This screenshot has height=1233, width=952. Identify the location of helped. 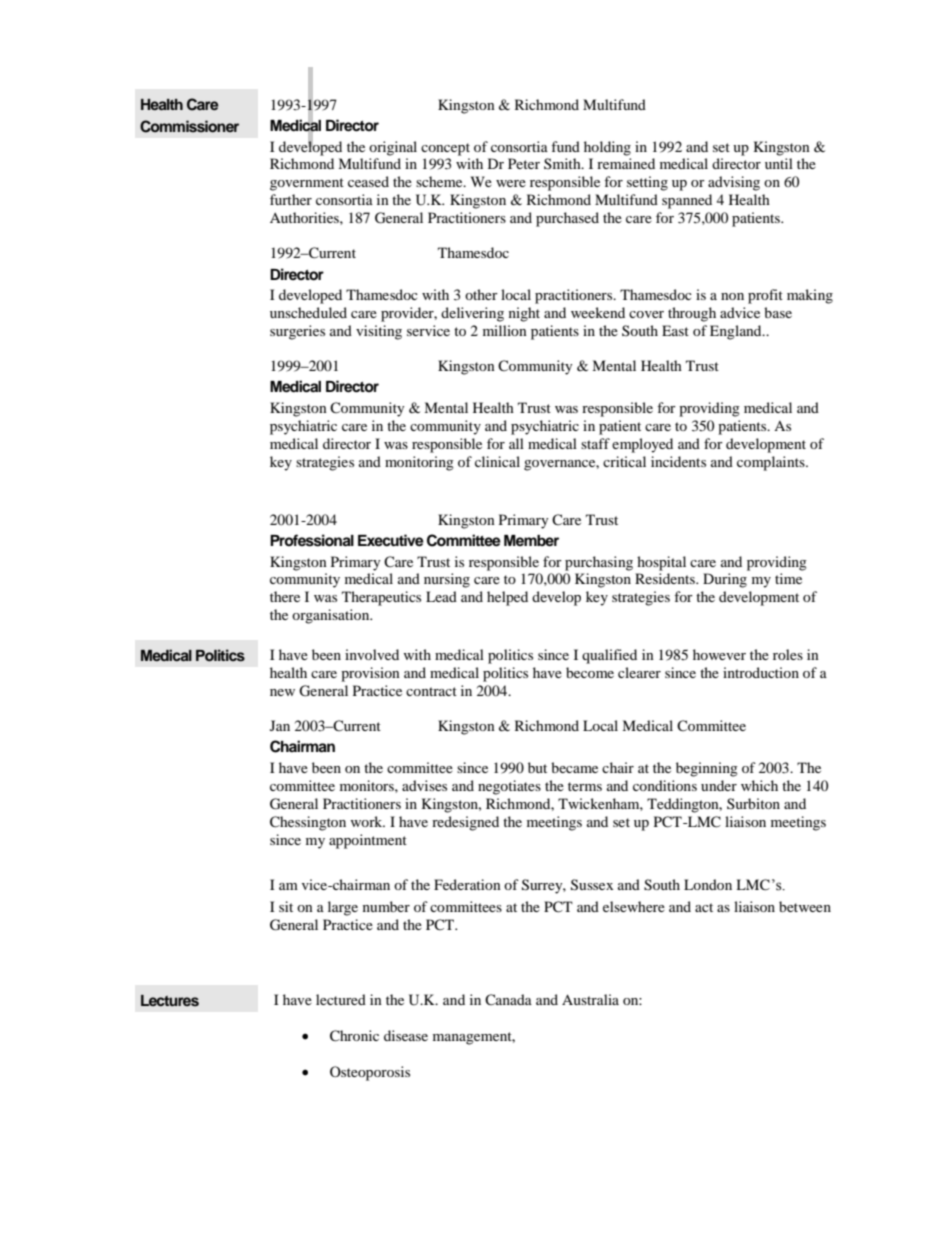
(507, 598).
